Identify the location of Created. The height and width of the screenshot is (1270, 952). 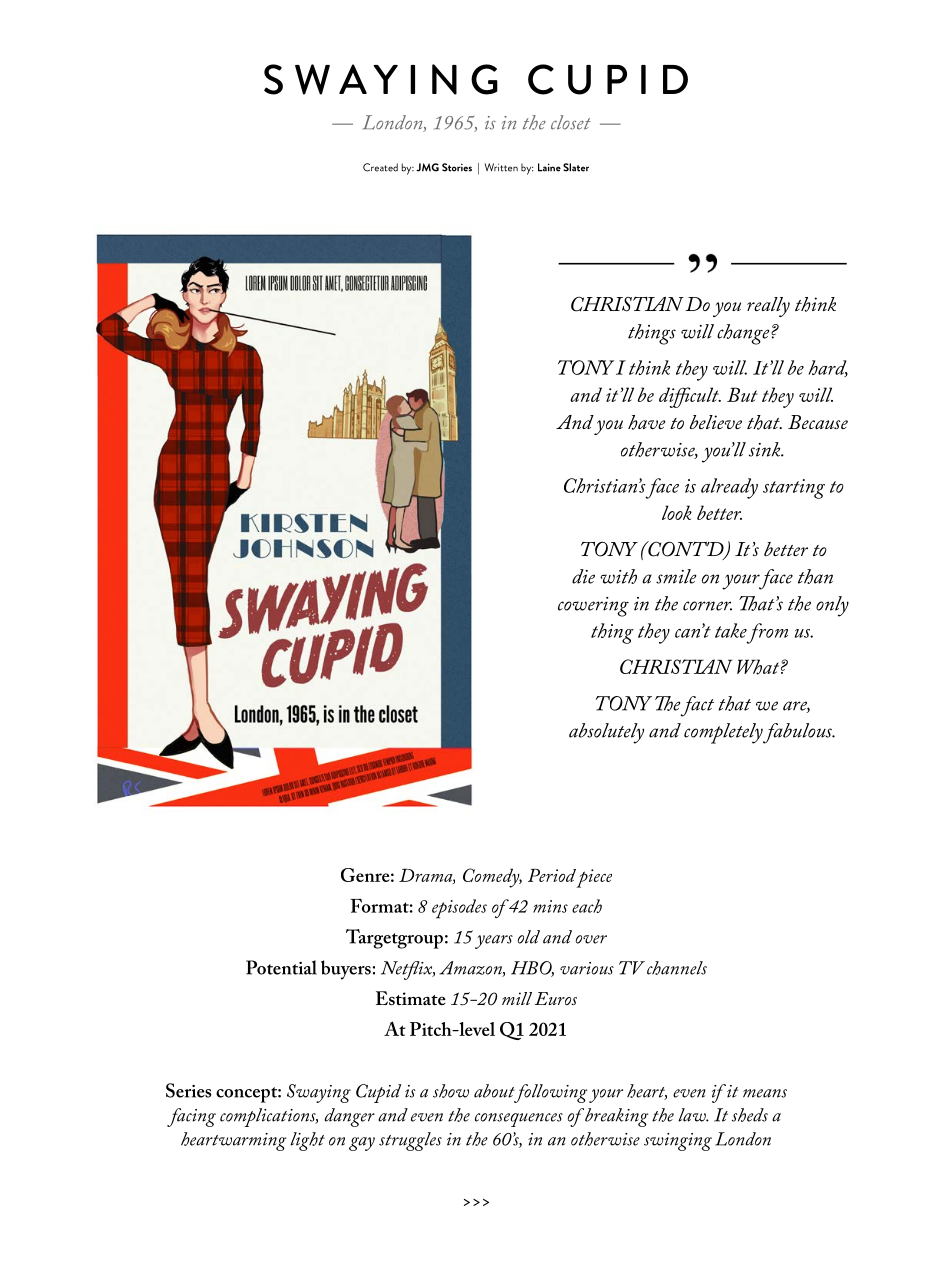
(380, 167).
